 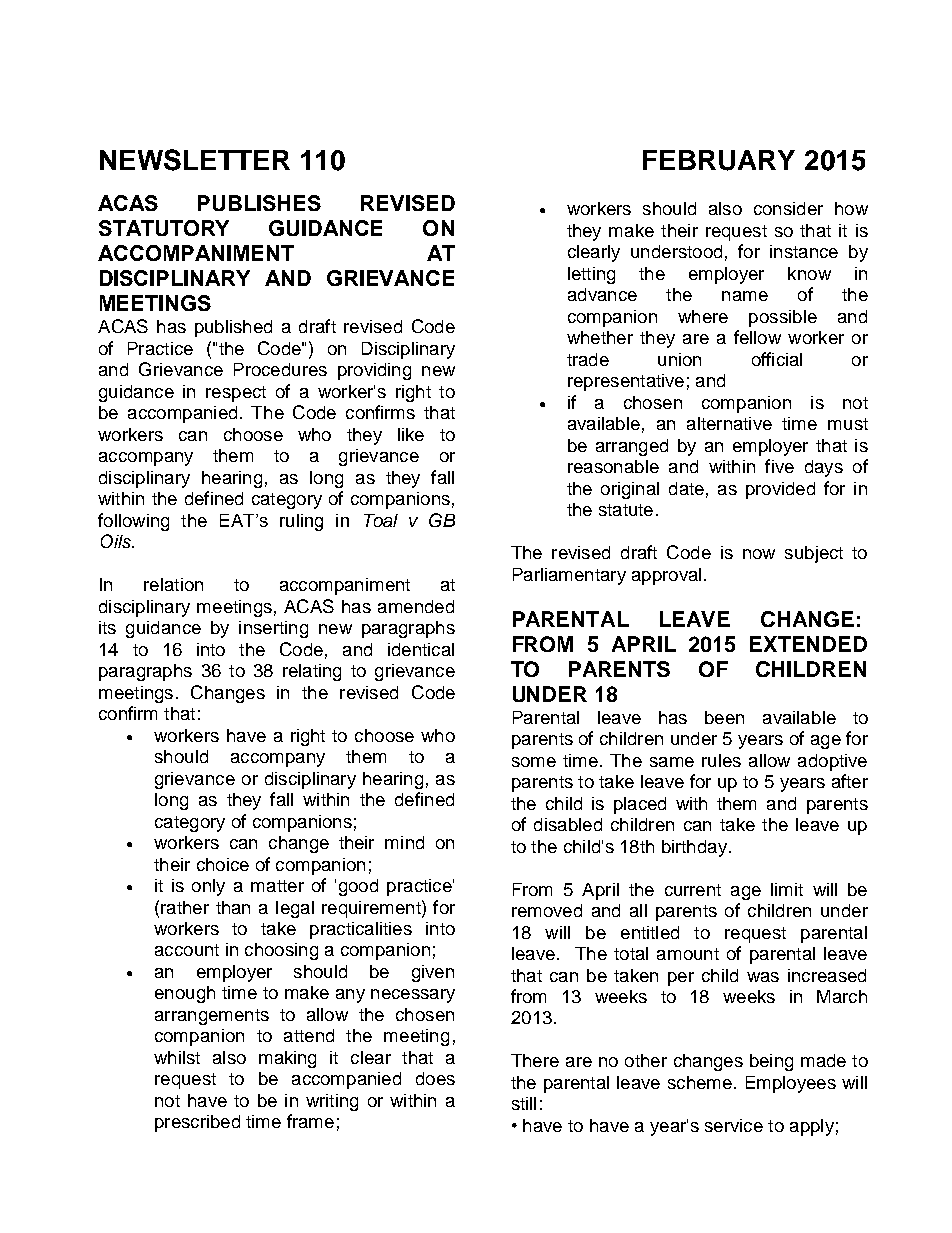 What do you see at coordinates (312, 672) in the image?
I see `relating` at bounding box center [312, 672].
